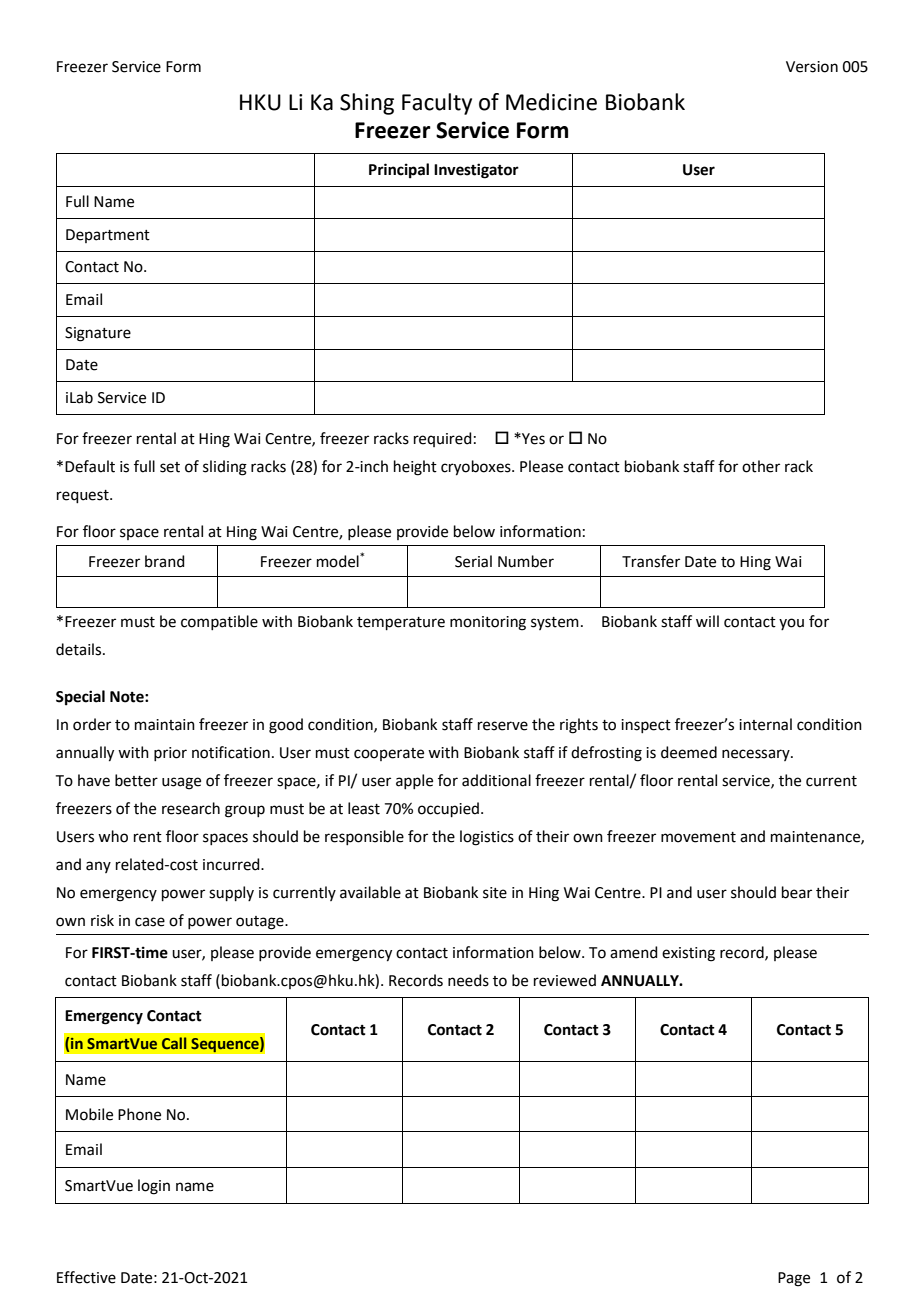 This page has width=924, height=1308. I want to click on login, so click(154, 1187).
